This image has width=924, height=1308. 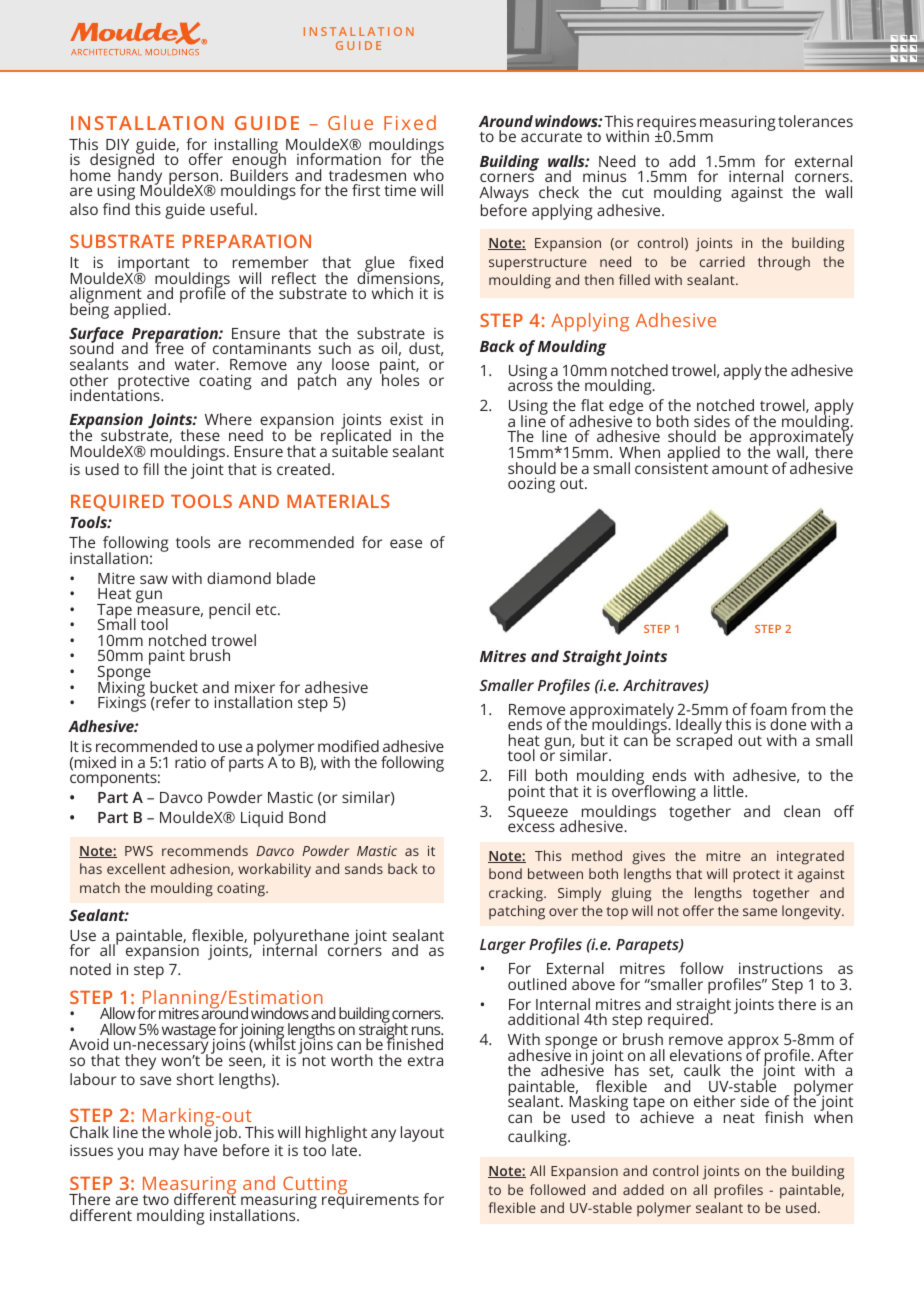 I want to click on these, so click(x=200, y=435).
